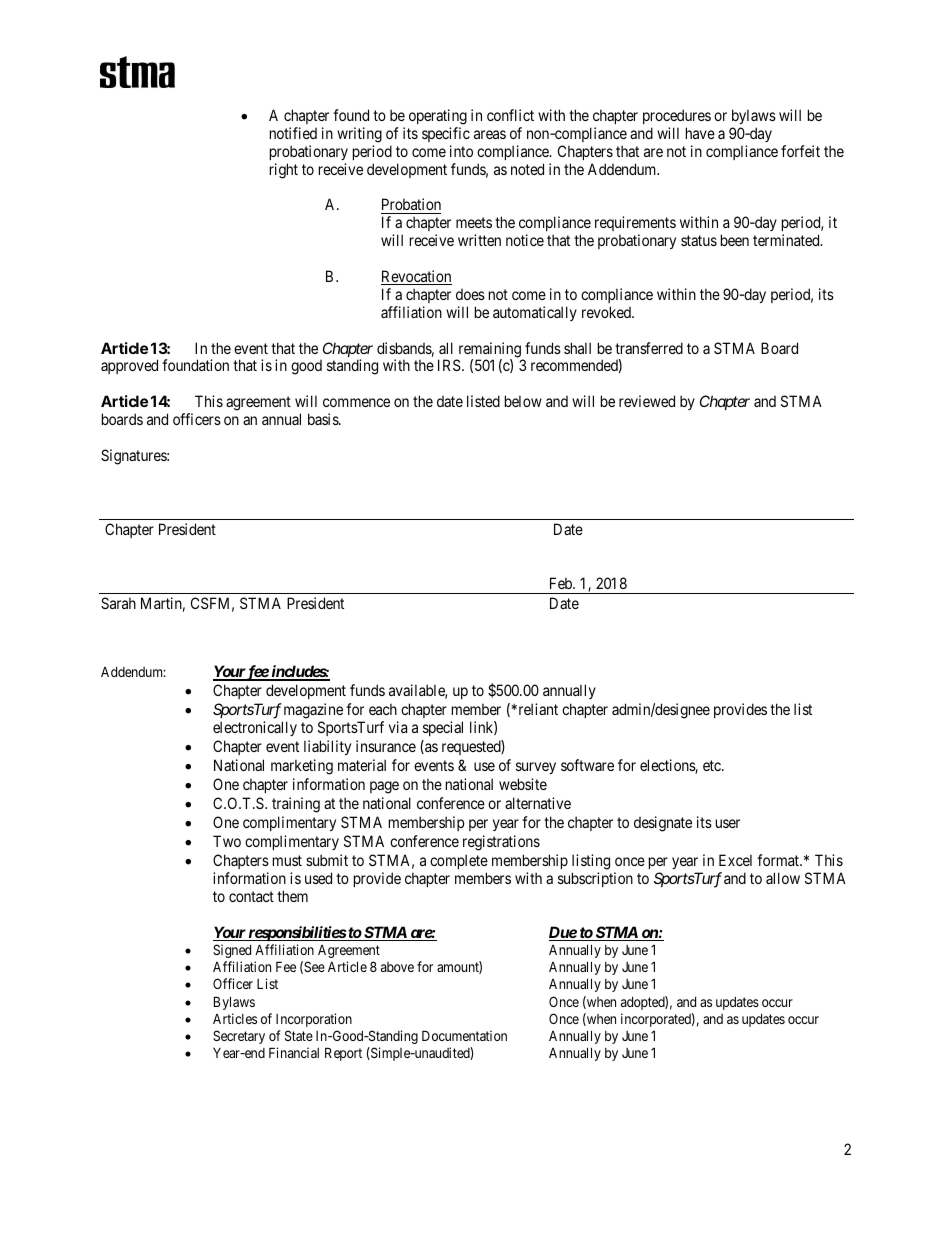 The width and height of the screenshot is (952, 1233). I want to click on etc, so click(713, 765).
